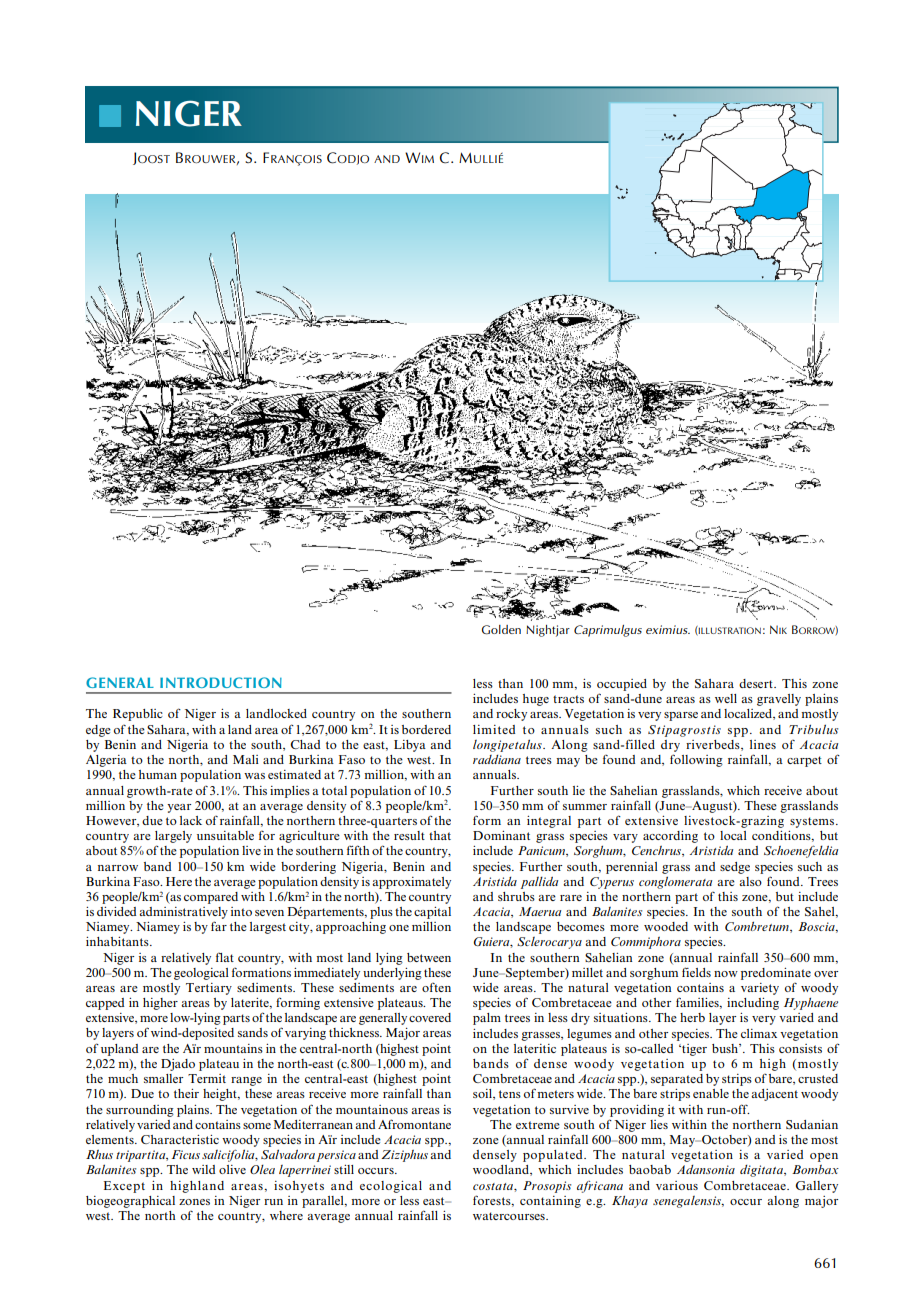 Image resolution: width=924 pixels, height=1314 pixels. Describe the element at coordinates (677, 1185) in the document. I see `various` at that location.
